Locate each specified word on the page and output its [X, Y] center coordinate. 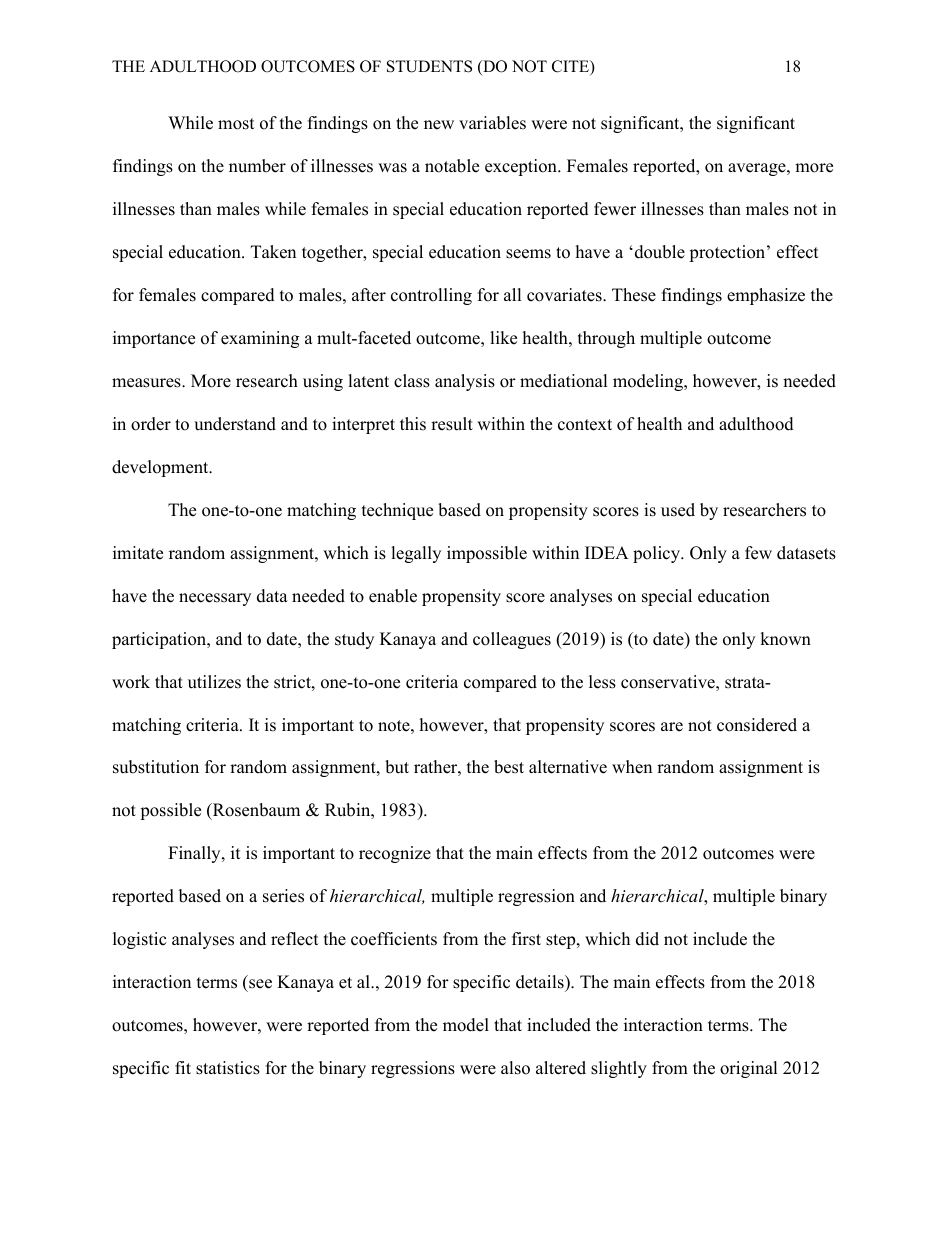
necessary [215, 599]
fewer [615, 209]
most [236, 124]
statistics [228, 1068]
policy [658, 554]
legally [416, 554]
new [439, 125]
